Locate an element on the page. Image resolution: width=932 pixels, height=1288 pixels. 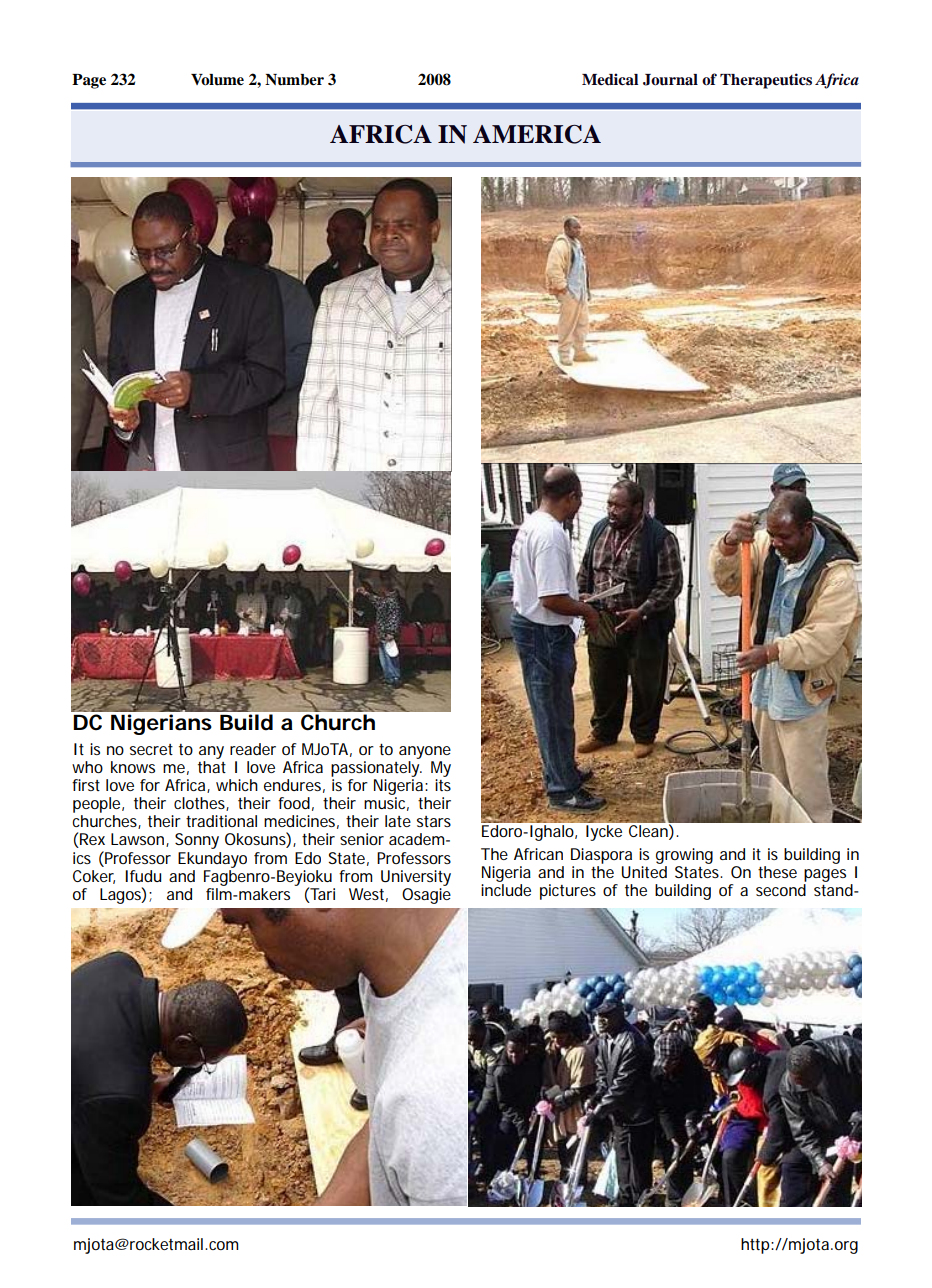
secret is located at coordinates (151, 749).
